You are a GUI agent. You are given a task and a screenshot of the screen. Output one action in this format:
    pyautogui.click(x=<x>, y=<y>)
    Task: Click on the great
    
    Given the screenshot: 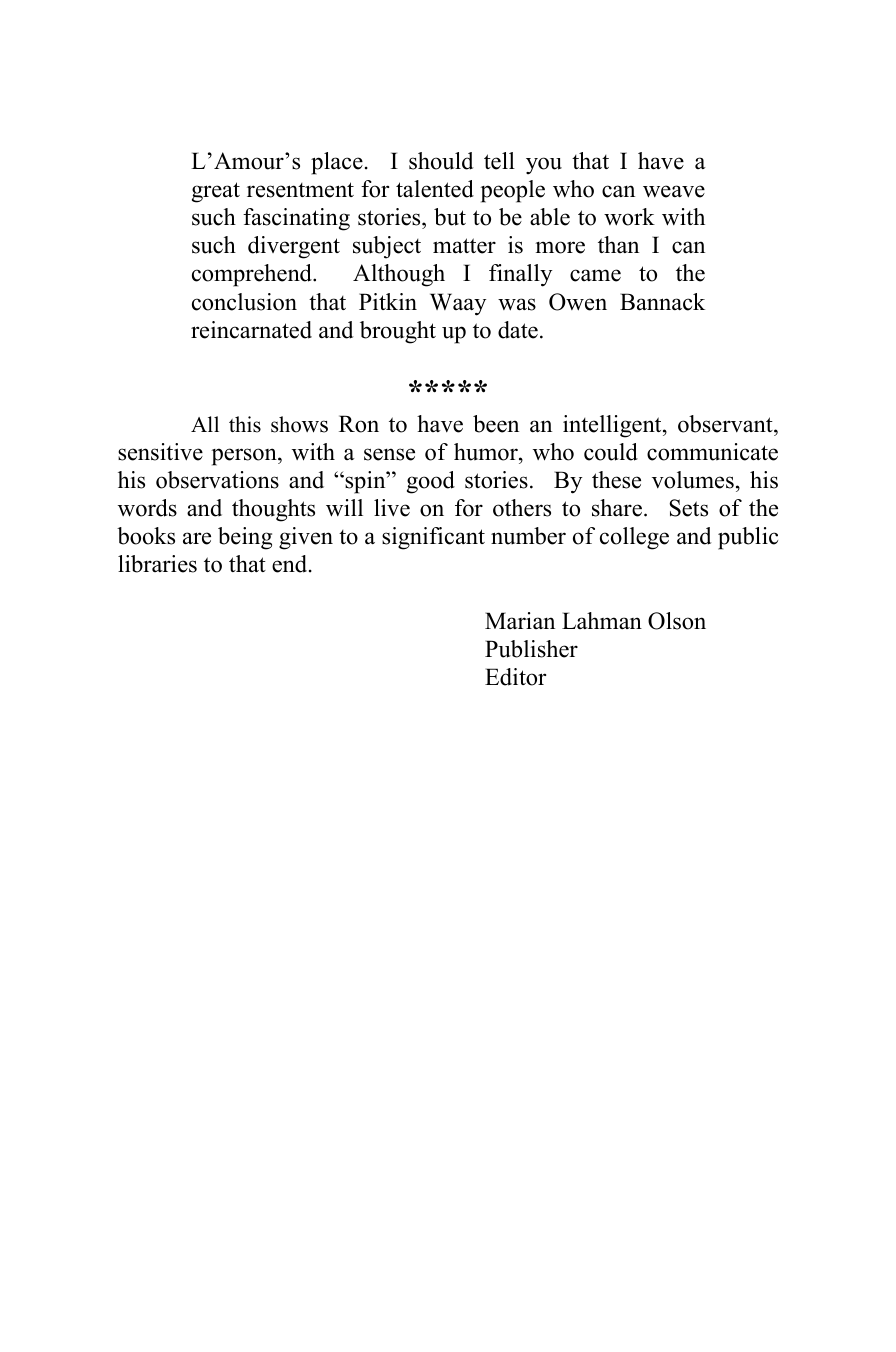 What is the action you would take?
    pyautogui.click(x=216, y=192)
